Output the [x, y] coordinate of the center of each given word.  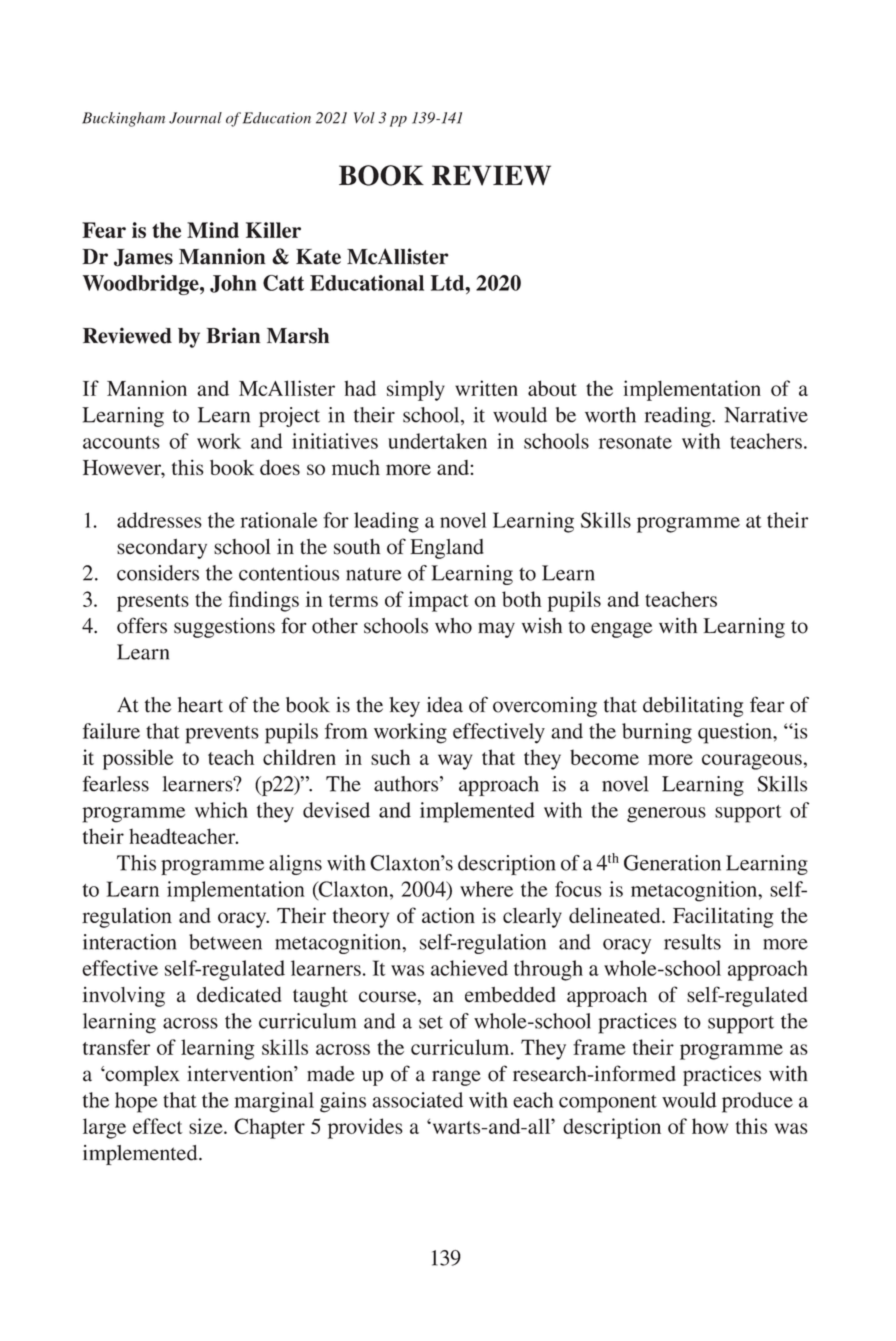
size [207, 1126]
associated [418, 1100]
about [552, 388]
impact [438, 601]
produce [757, 1102]
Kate [318, 257]
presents [153, 603]
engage [621, 630]
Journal [195, 118]
